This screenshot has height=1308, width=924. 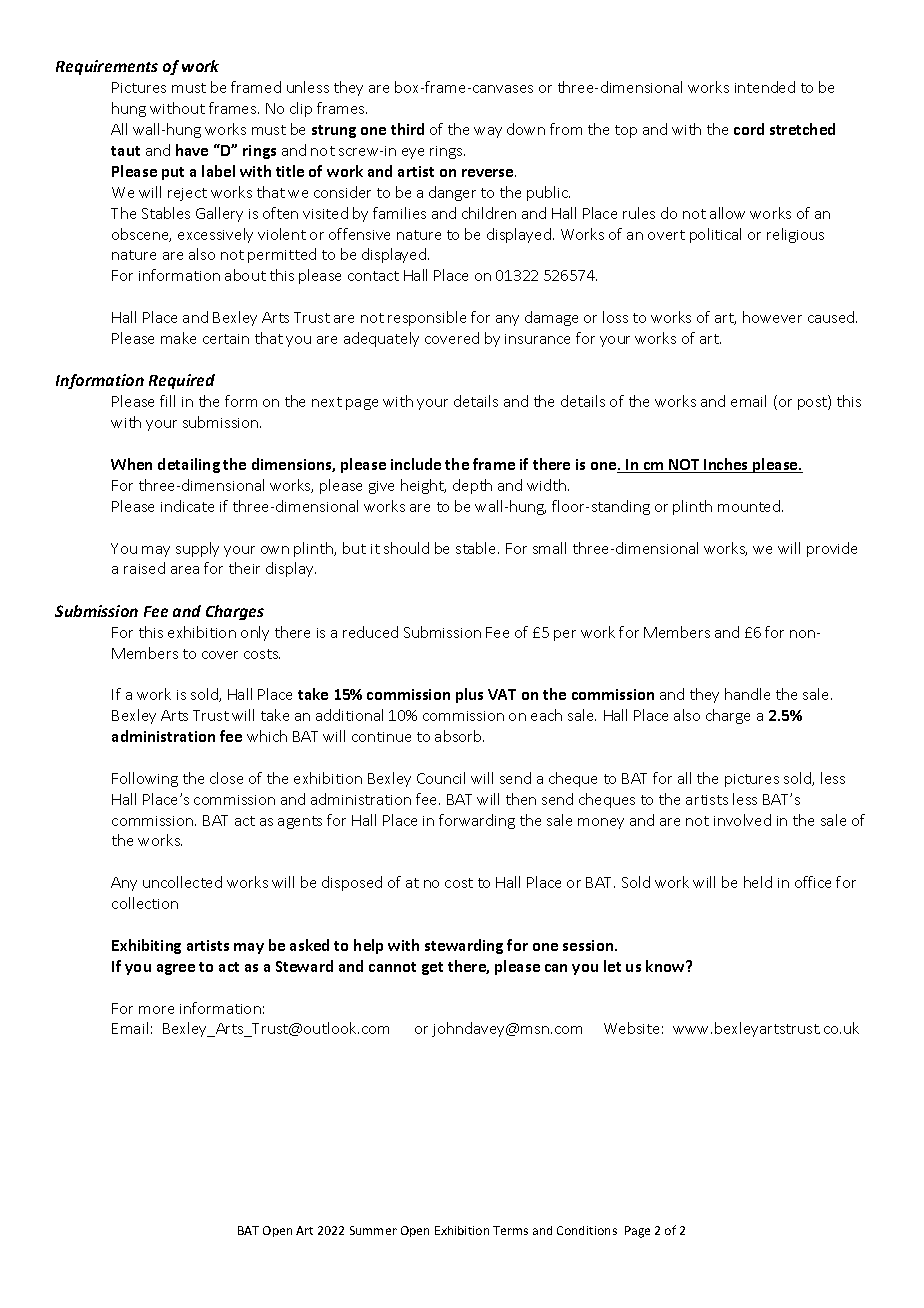 I want to click on depth, so click(x=472, y=486).
